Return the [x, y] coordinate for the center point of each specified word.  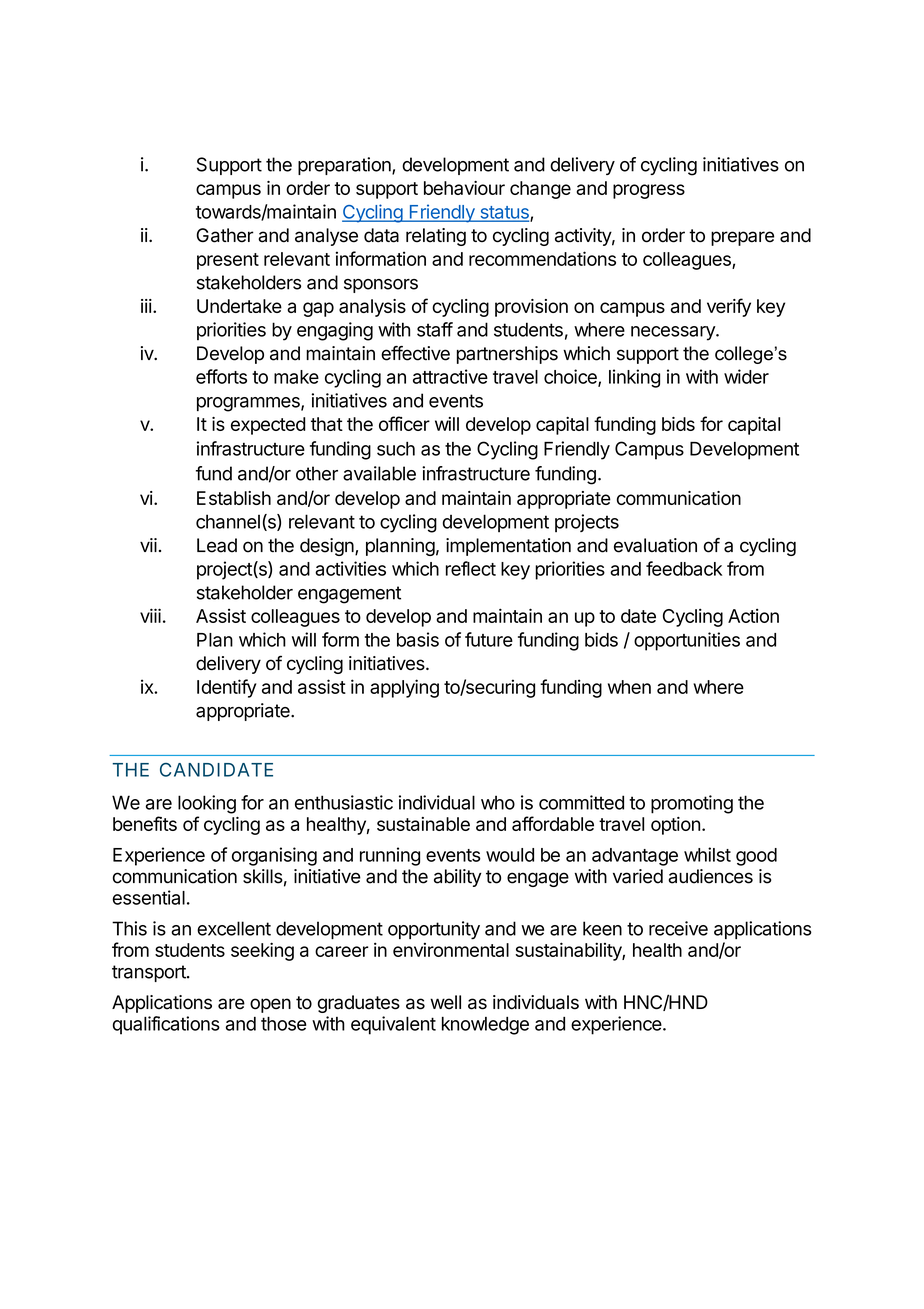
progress [649, 191]
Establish [234, 498]
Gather [225, 235]
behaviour [464, 188]
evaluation [655, 545]
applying [404, 688]
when [629, 687]
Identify [227, 688]
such [396, 449]
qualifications [166, 1025]
